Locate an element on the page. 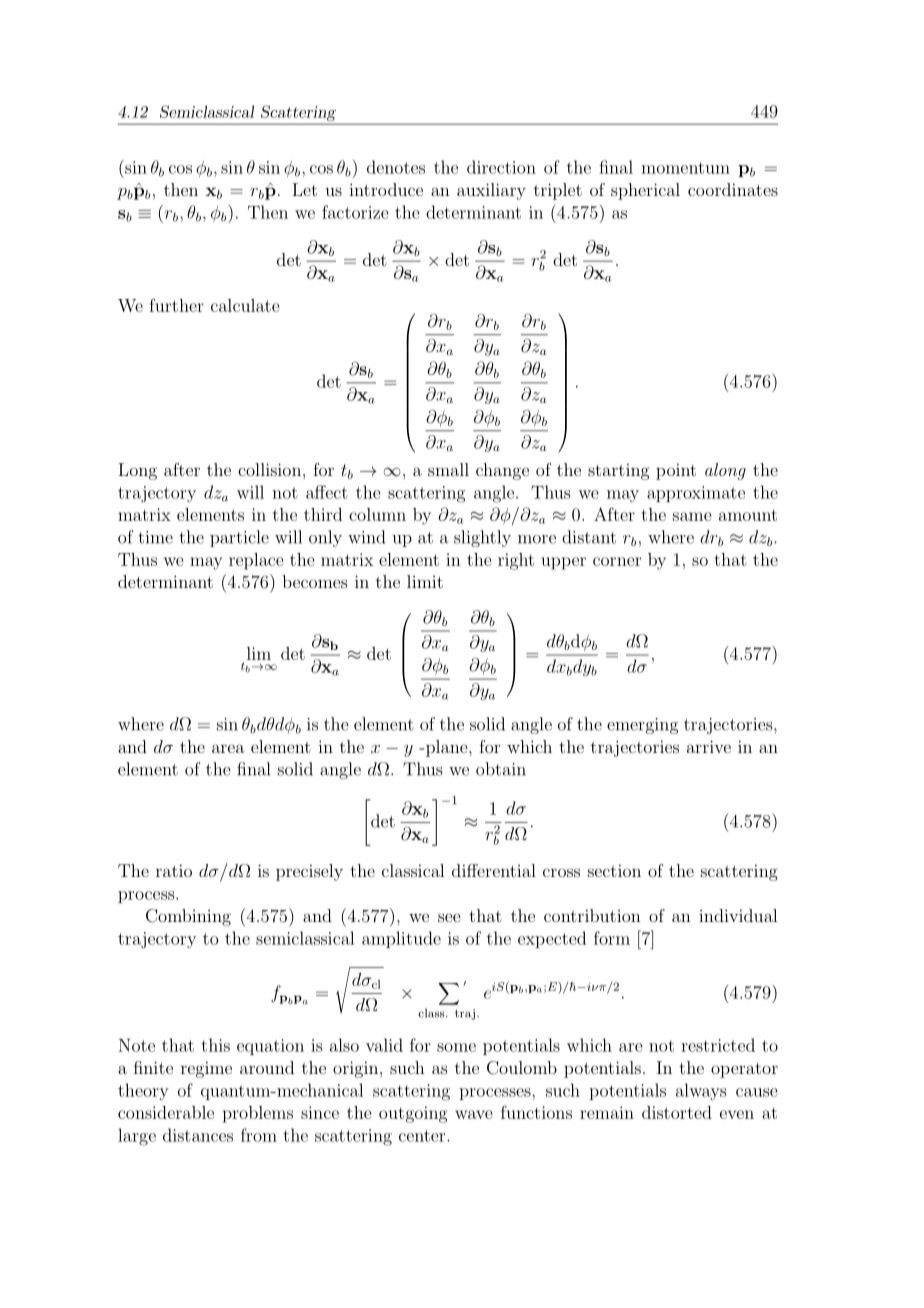 This page has width=924, height=1308. further is located at coordinates (176, 305).
